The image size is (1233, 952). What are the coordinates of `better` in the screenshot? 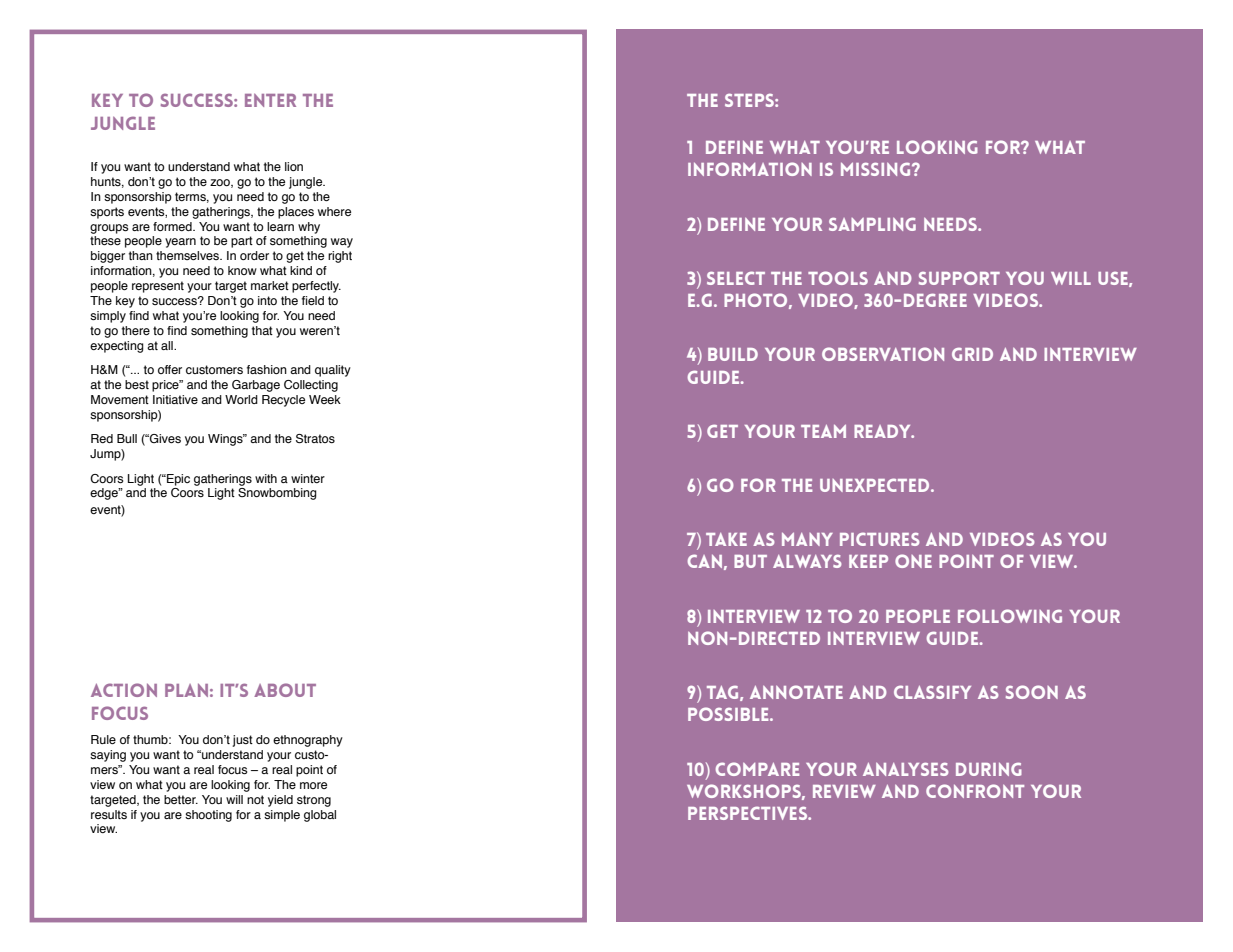 It's located at (181, 799).
